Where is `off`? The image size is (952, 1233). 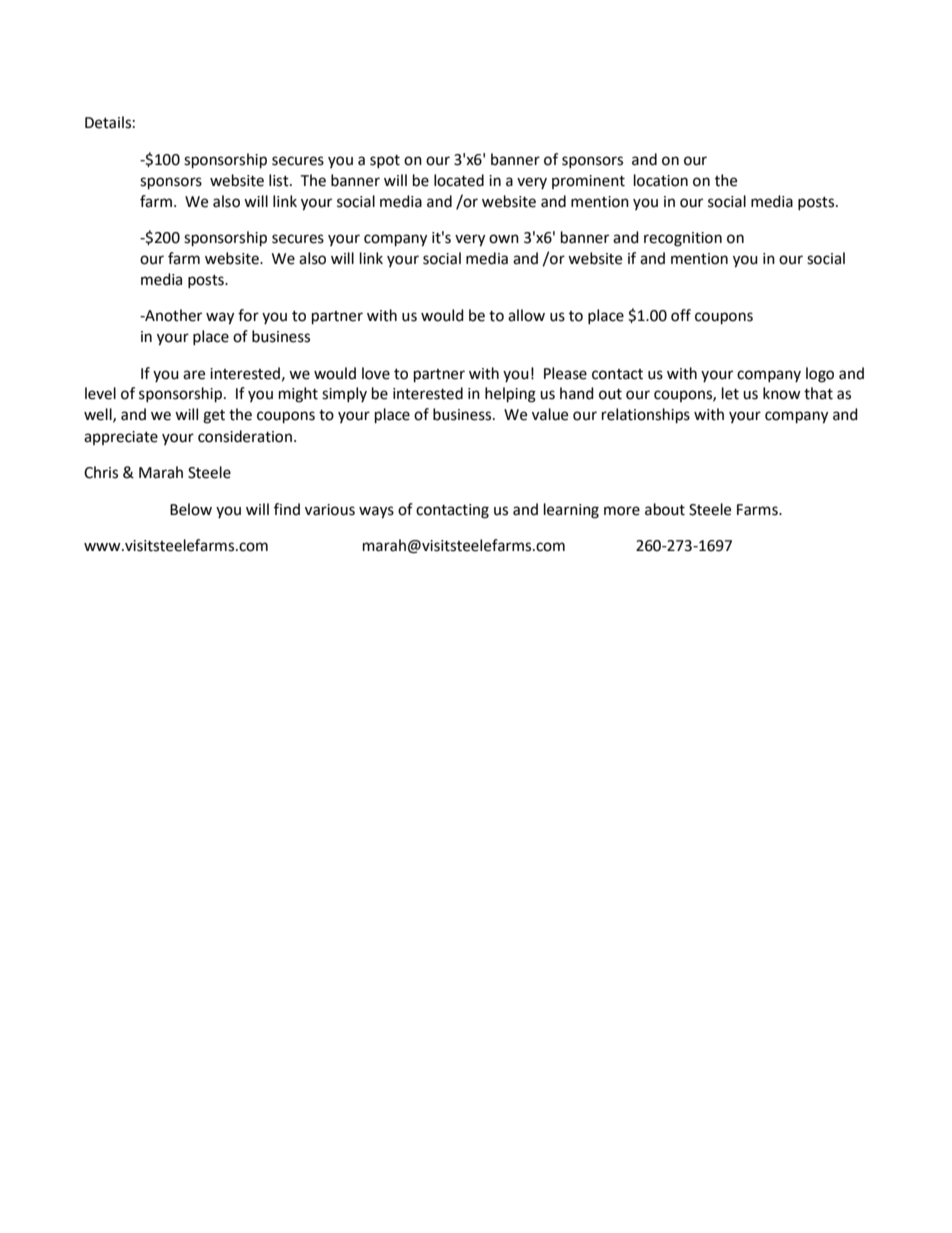 off is located at coordinates (681, 315).
